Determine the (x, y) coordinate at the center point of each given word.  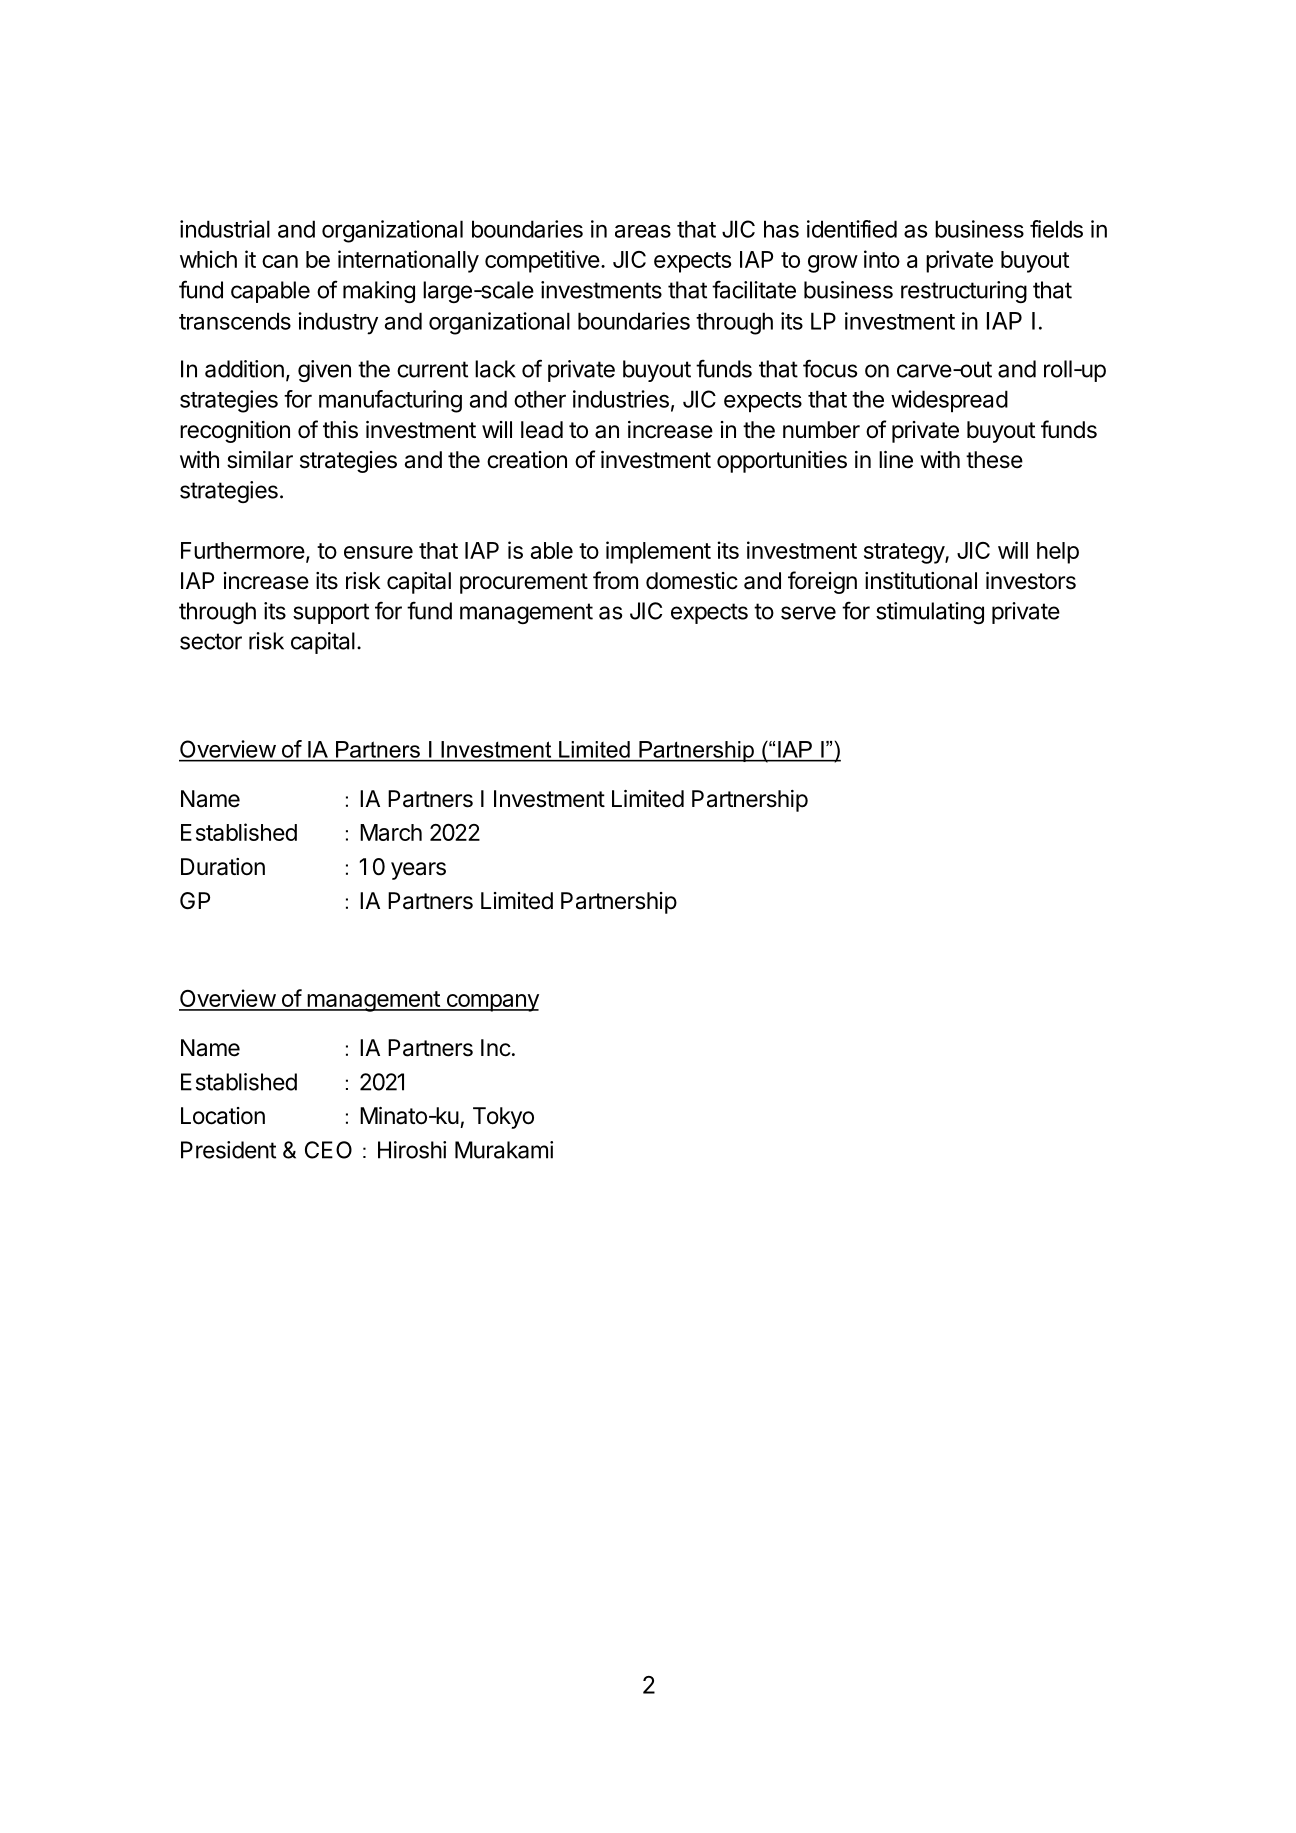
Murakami (504, 1150)
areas (643, 231)
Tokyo (503, 1118)
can (280, 261)
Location (223, 1116)
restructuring (964, 292)
